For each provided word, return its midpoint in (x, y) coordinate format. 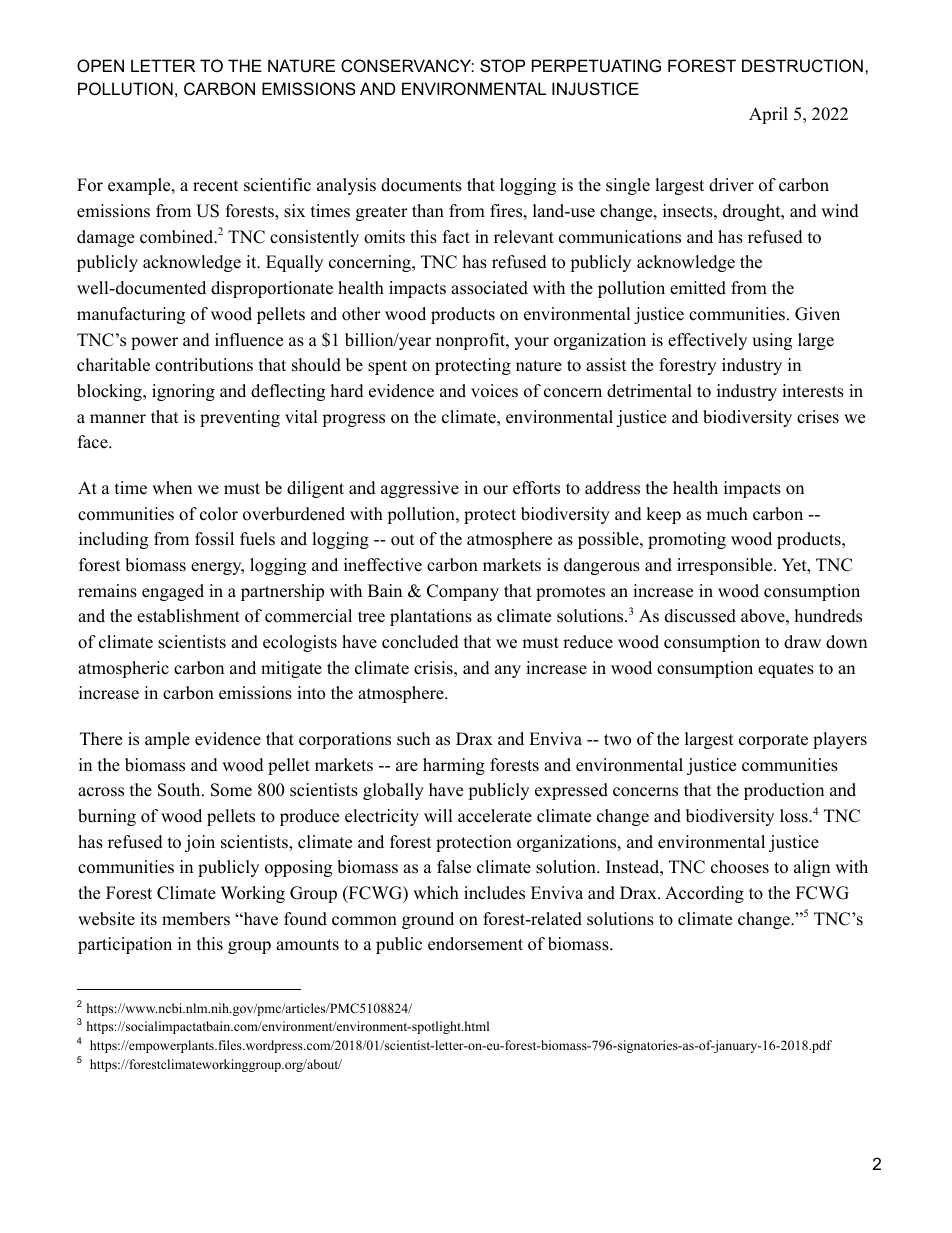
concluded (420, 642)
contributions (204, 365)
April (768, 115)
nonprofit (471, 341)
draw (802, 642)
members (196, 919)
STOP (502, 65)
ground (428, 920)
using (772, 341)
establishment (188, 616)
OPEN (100, 65)
